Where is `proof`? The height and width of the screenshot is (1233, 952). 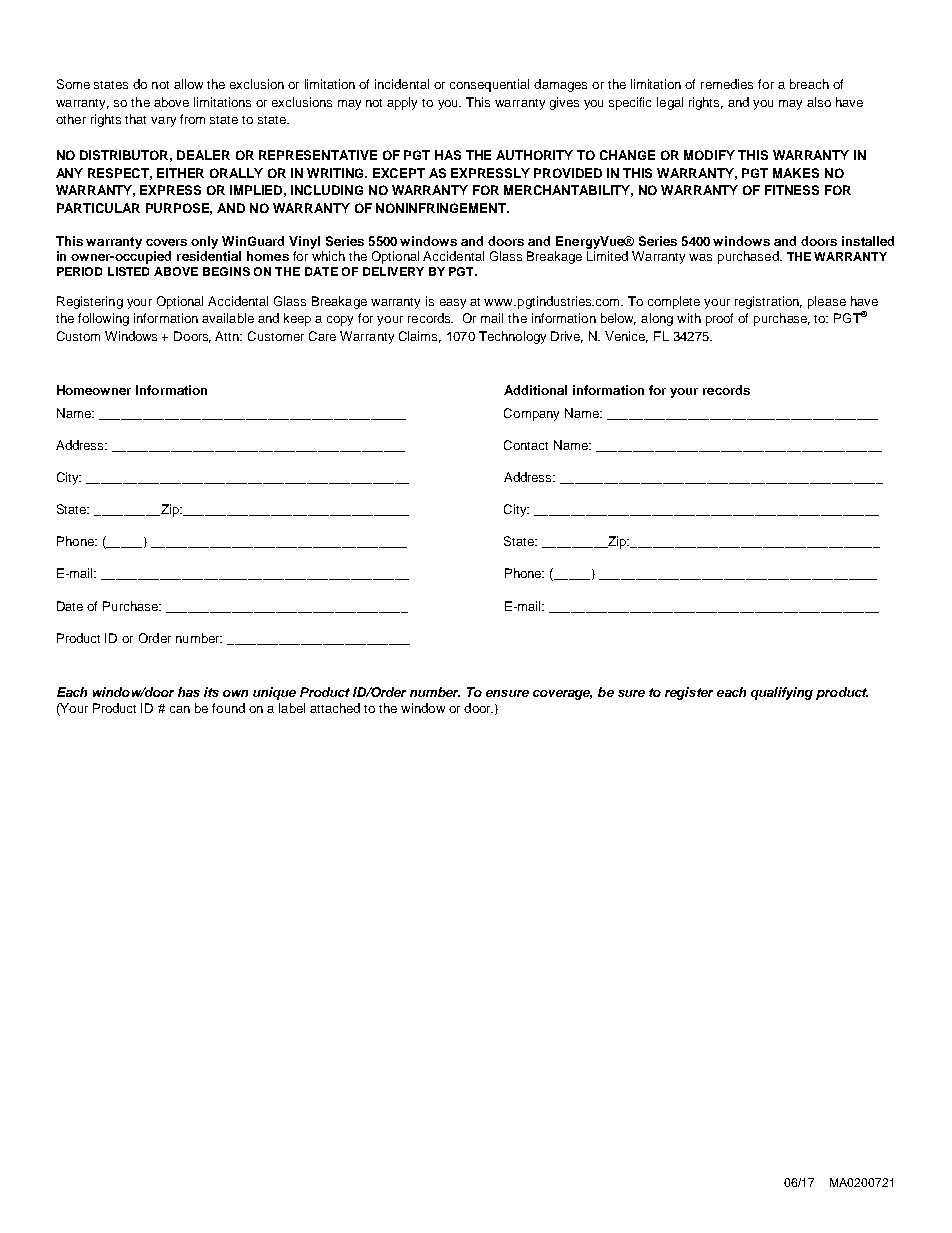 proof is located at coordinates (719, 319).
